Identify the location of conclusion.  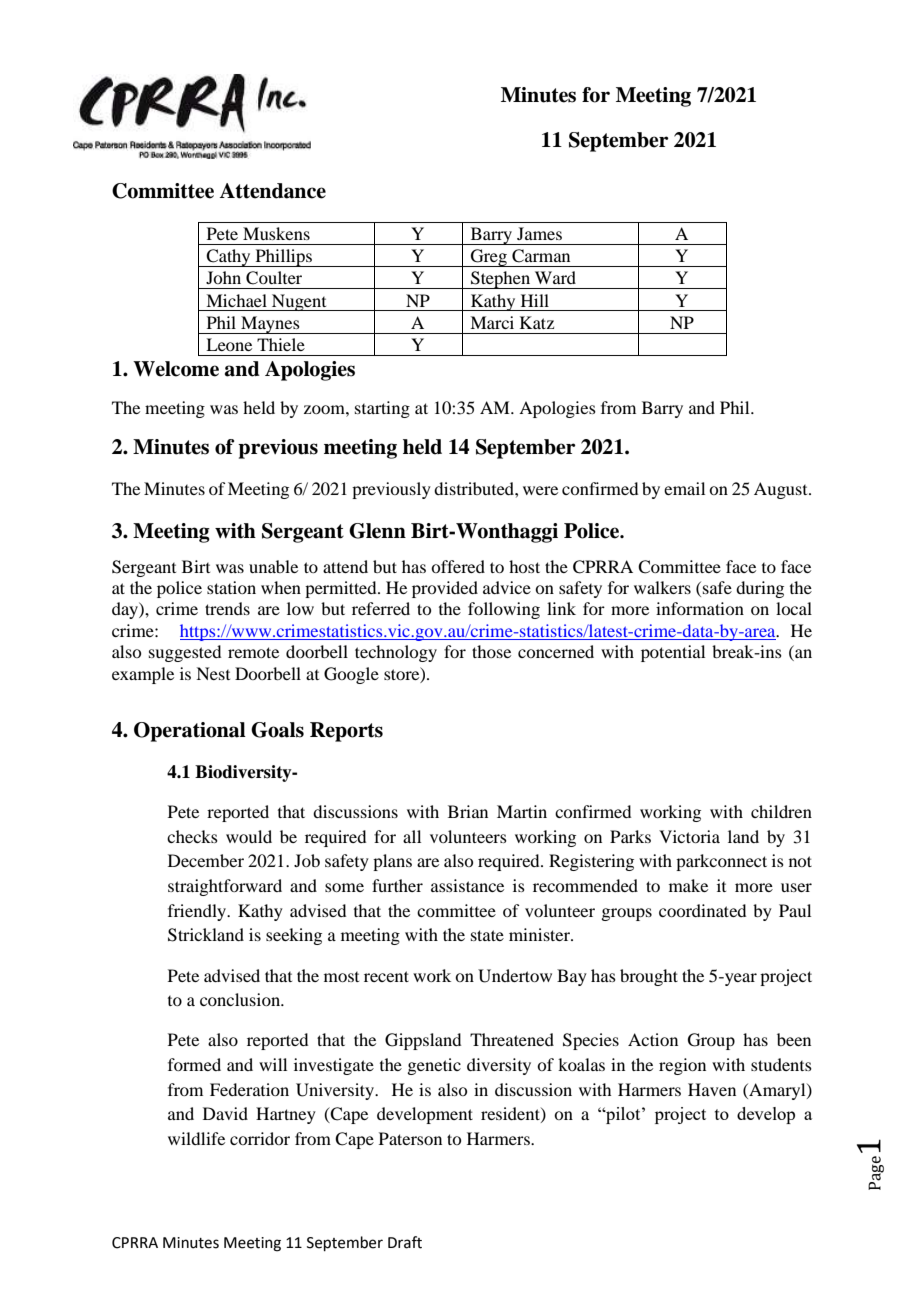
(241, 999).
